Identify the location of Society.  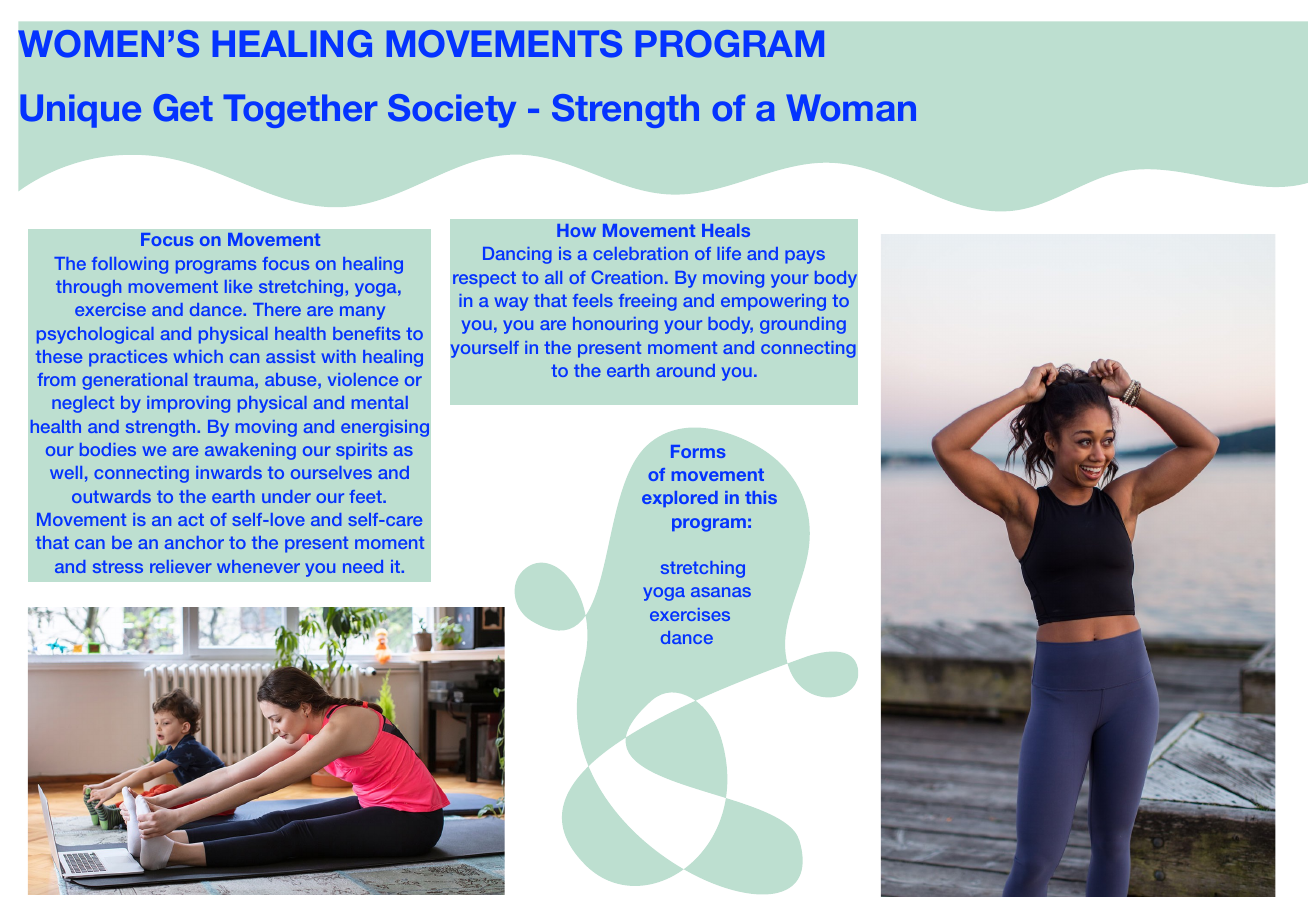
(452, 111).
